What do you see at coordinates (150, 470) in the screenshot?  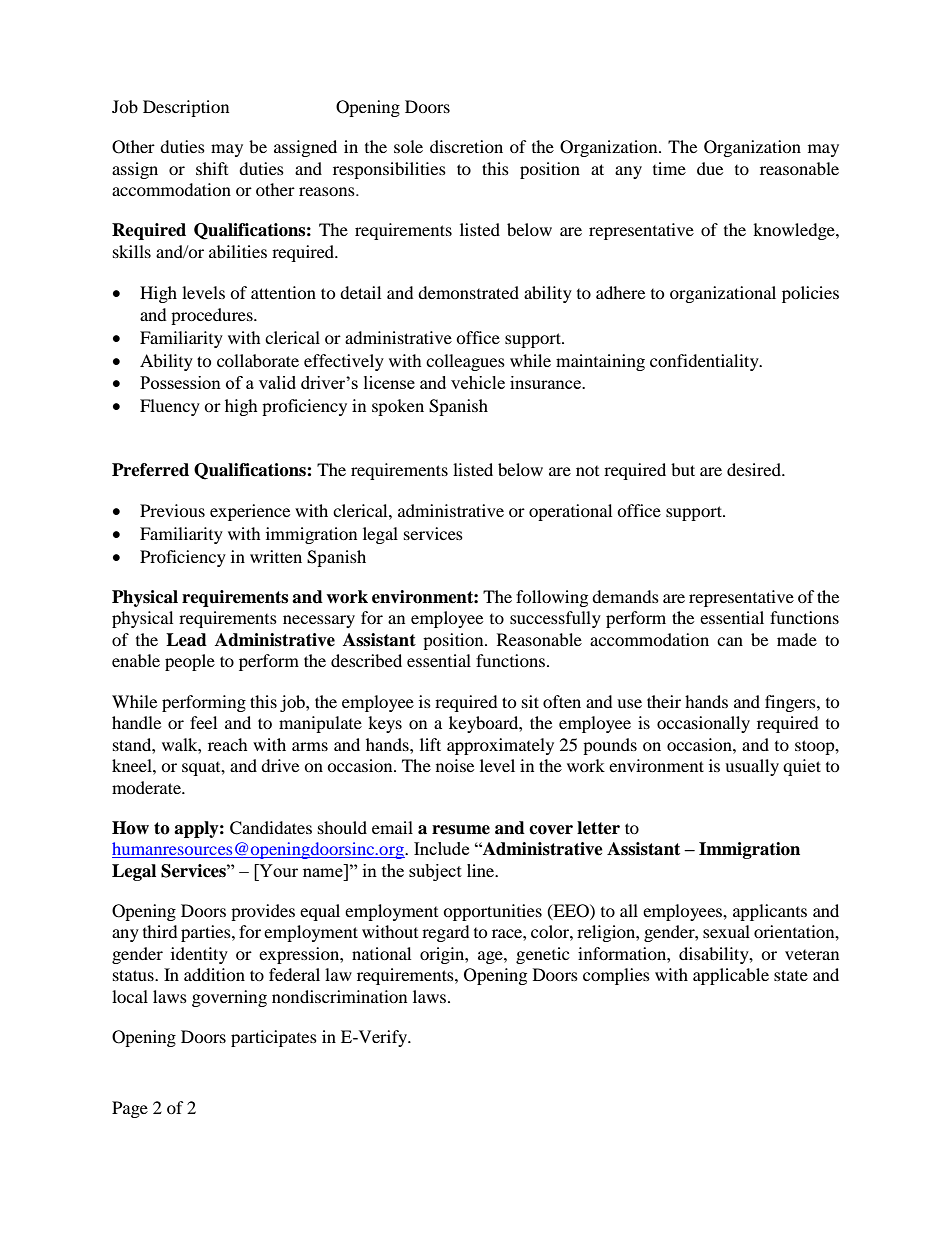 I see `Preferred` at bounding box center [150, 470].
